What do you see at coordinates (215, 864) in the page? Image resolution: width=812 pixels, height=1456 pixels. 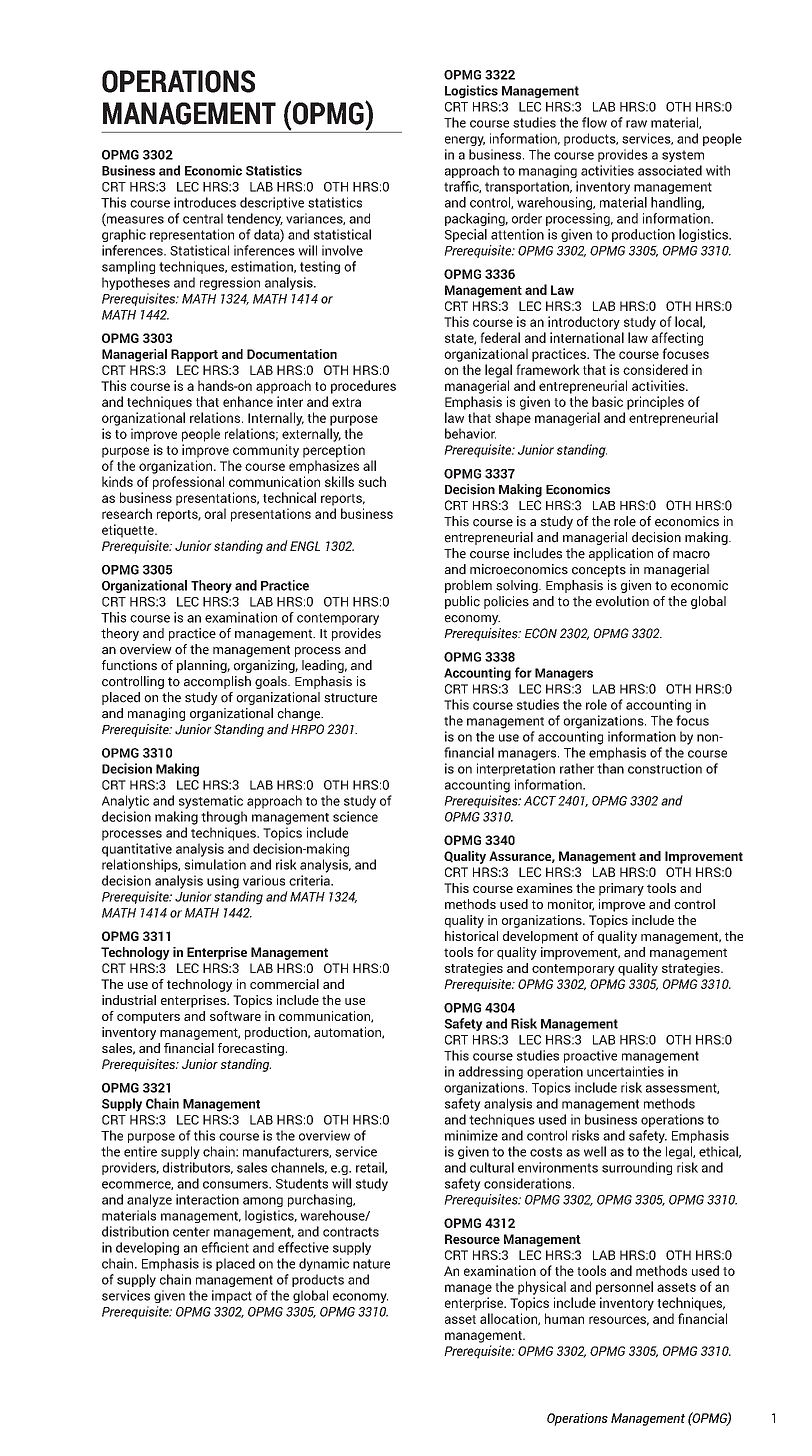 I see `simulation` at bounding box center [215, 864].
